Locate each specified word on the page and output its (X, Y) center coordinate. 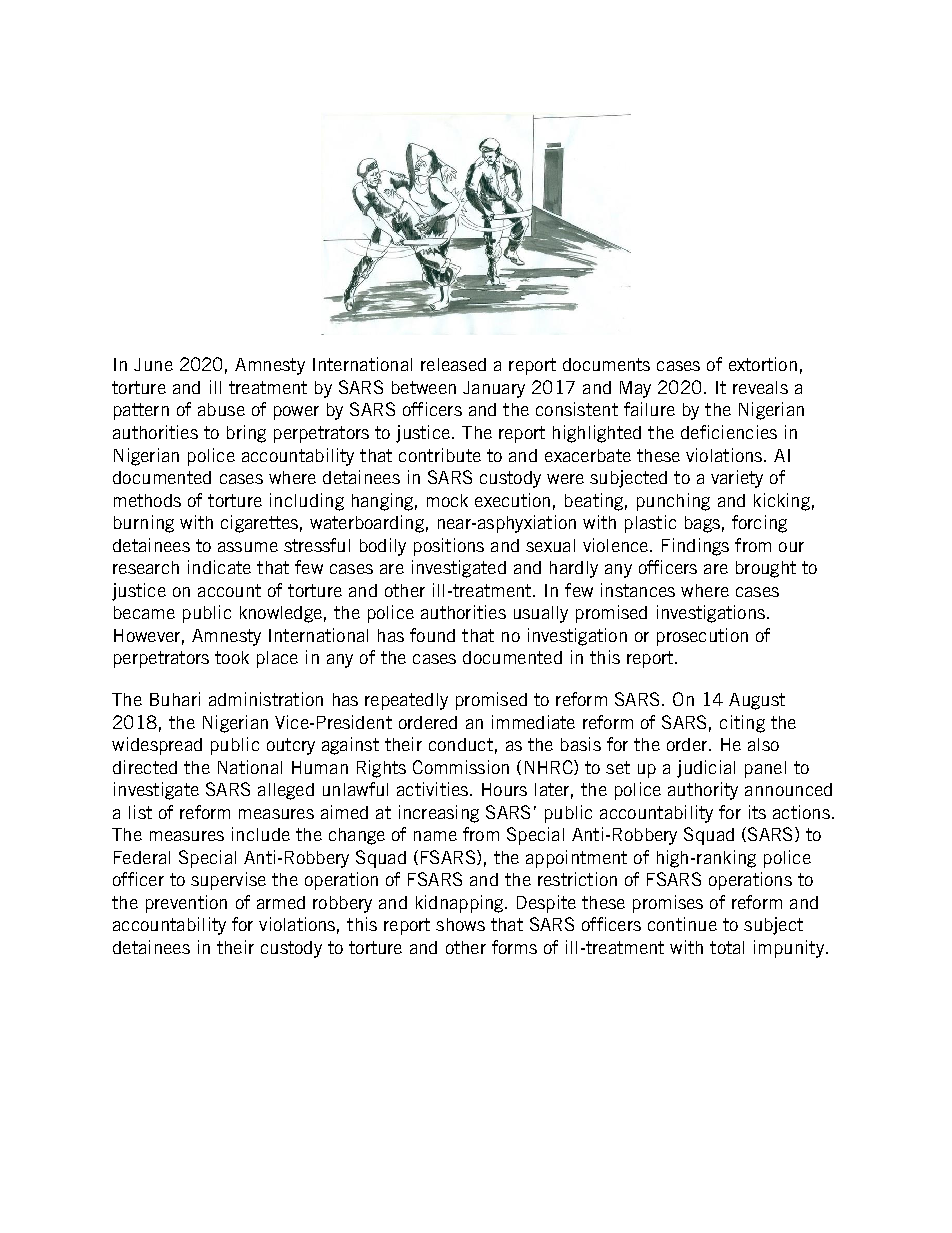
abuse (221, 409)
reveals (760, 387)
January (494, 389)
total (727, 947)
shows (460, 924)
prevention (186, 904)
